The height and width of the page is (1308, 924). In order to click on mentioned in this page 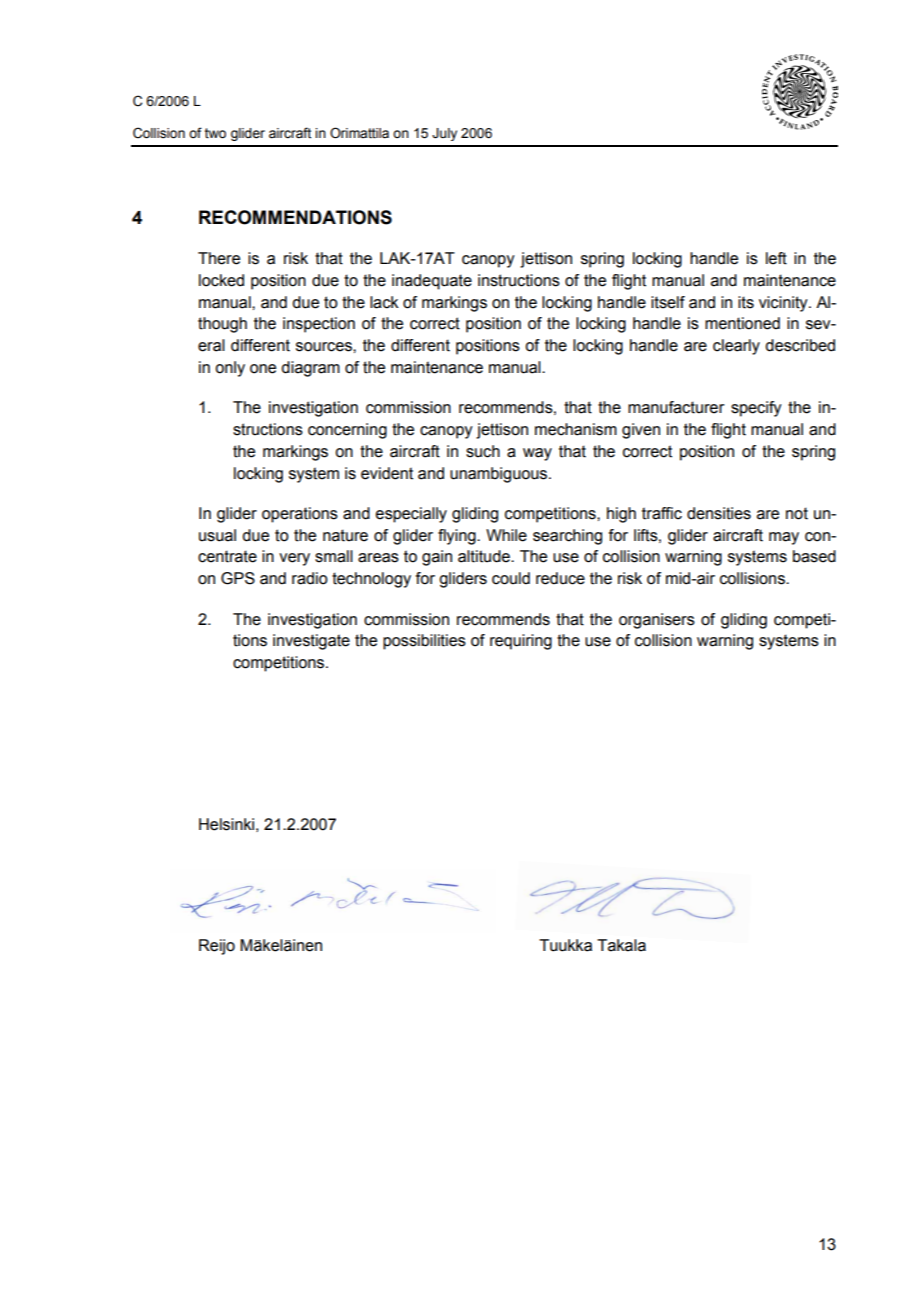, I will do `click(742, 323)`.
